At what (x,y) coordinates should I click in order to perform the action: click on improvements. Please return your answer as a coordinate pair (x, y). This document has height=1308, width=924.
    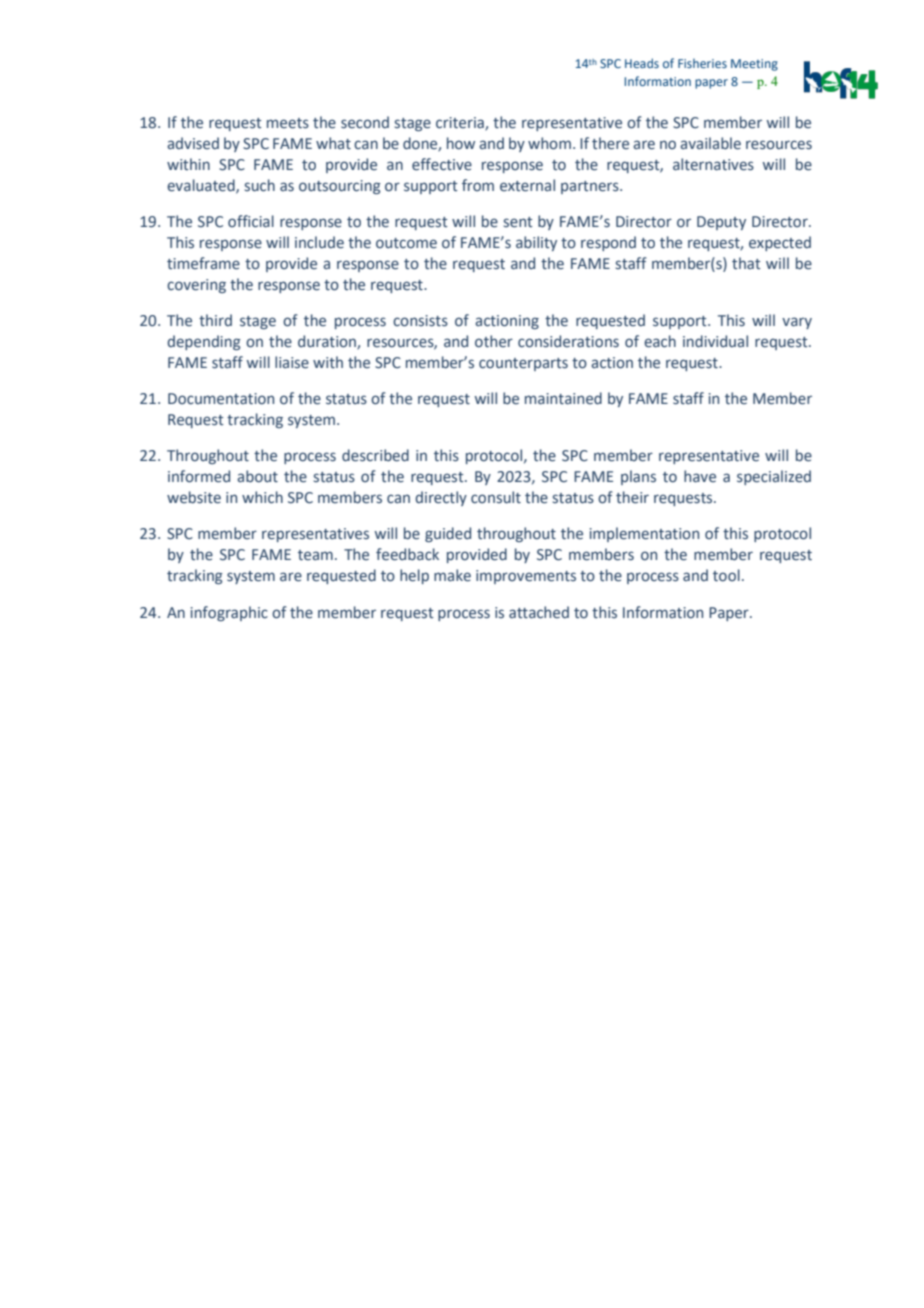
    Looking at the image, I should click on (526, 577).
